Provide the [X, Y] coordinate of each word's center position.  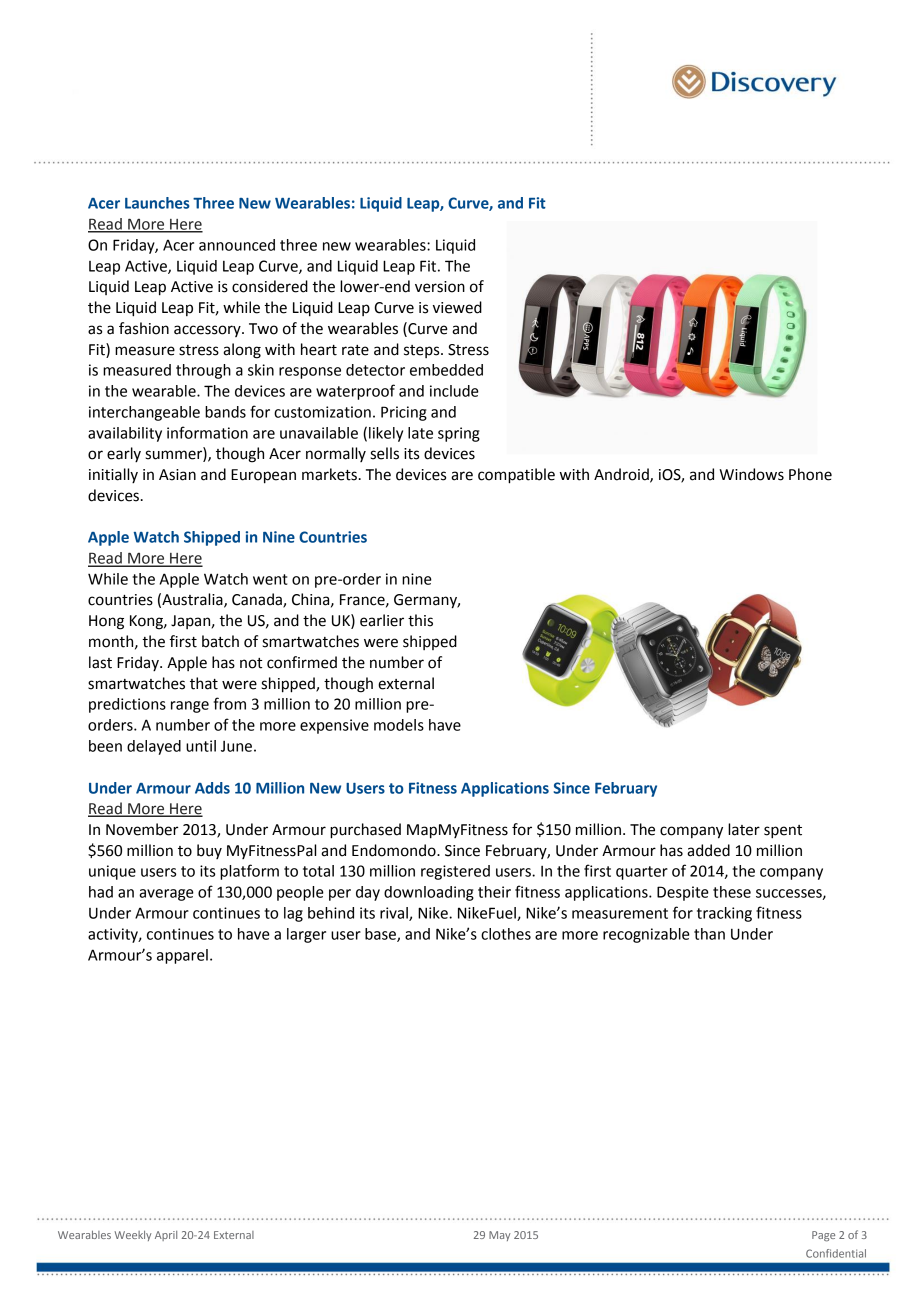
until [201, 746]
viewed [457, 307]
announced [237, 245]
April [166, 1236]
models [399, 725]
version [440, 287]
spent [783, 832]
